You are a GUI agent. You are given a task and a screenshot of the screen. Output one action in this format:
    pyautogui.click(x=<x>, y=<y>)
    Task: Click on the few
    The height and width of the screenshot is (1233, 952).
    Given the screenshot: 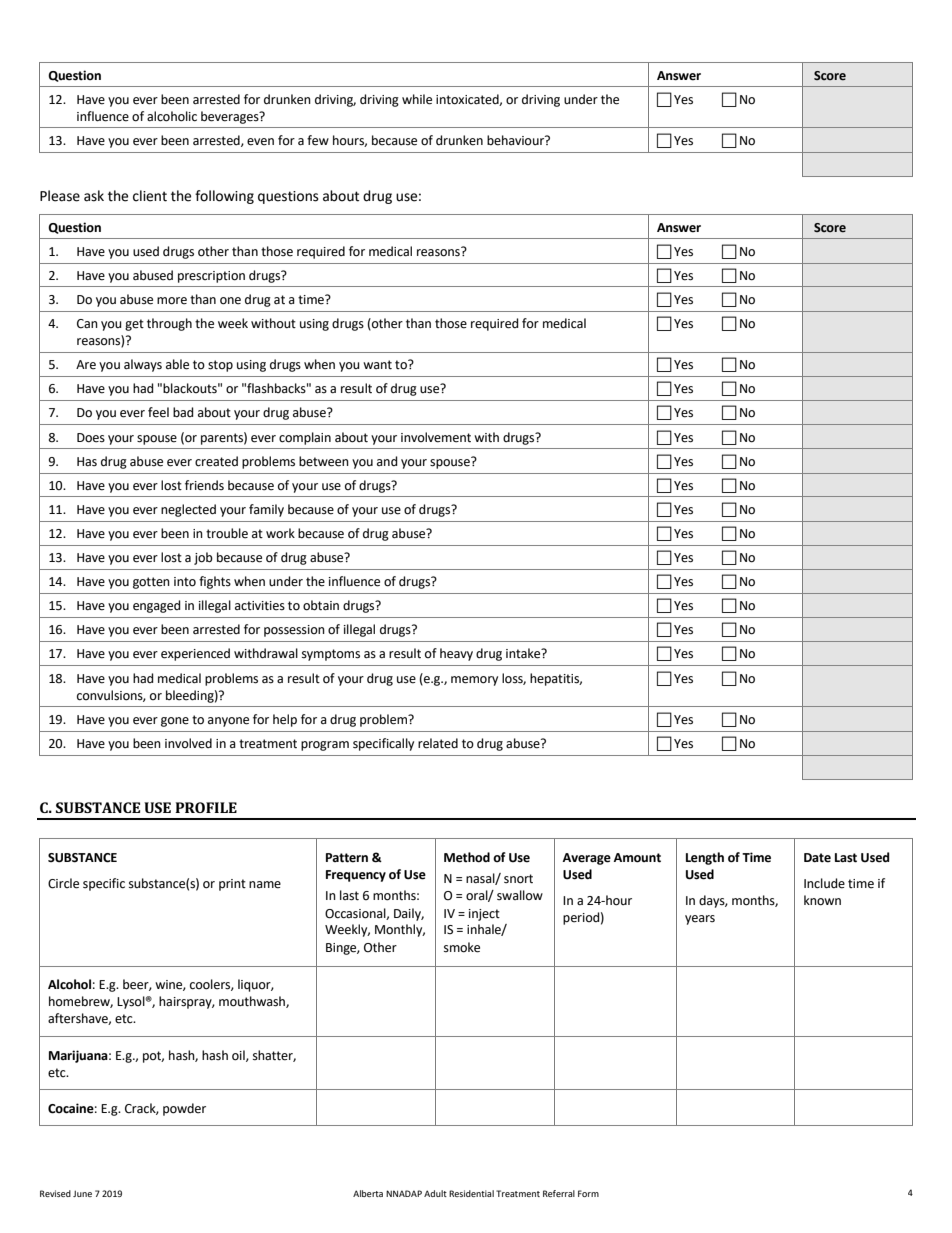 What is the action you would take?
    pyautogui.click(x=318, y=140)
